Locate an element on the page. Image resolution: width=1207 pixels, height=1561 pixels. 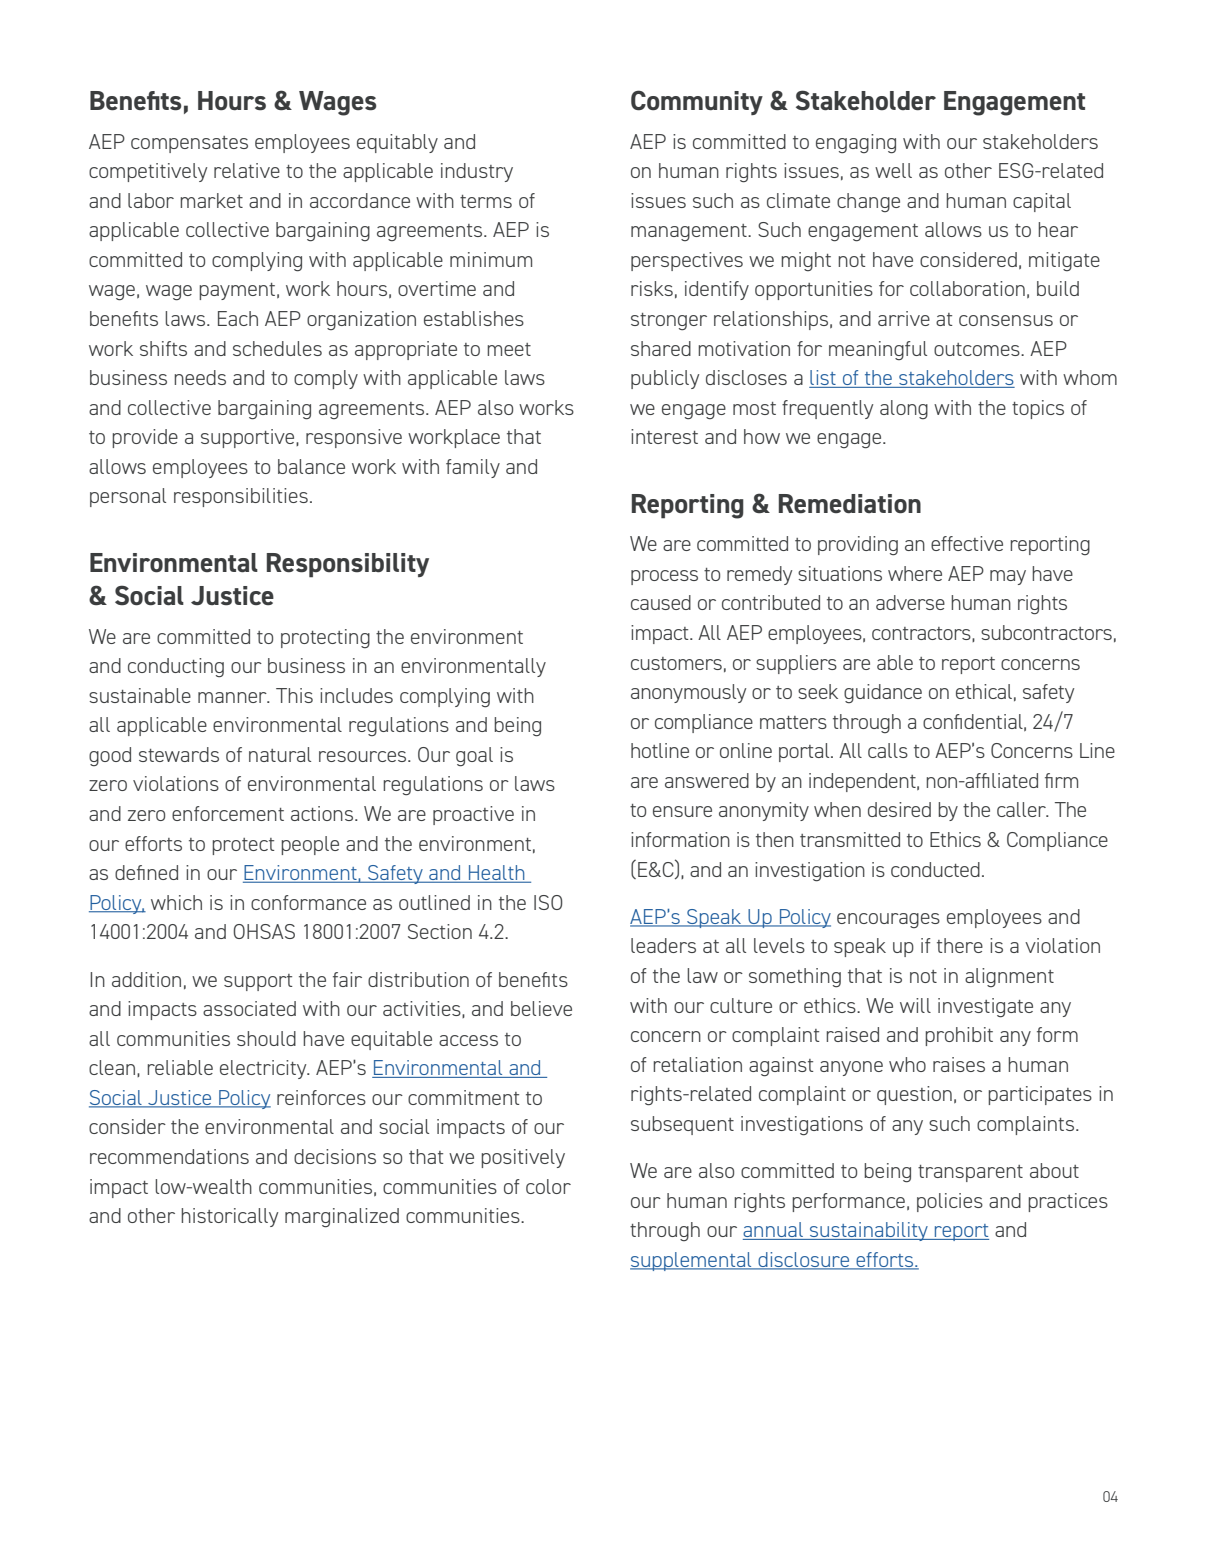
addition is located at coordinates (146, 979).
